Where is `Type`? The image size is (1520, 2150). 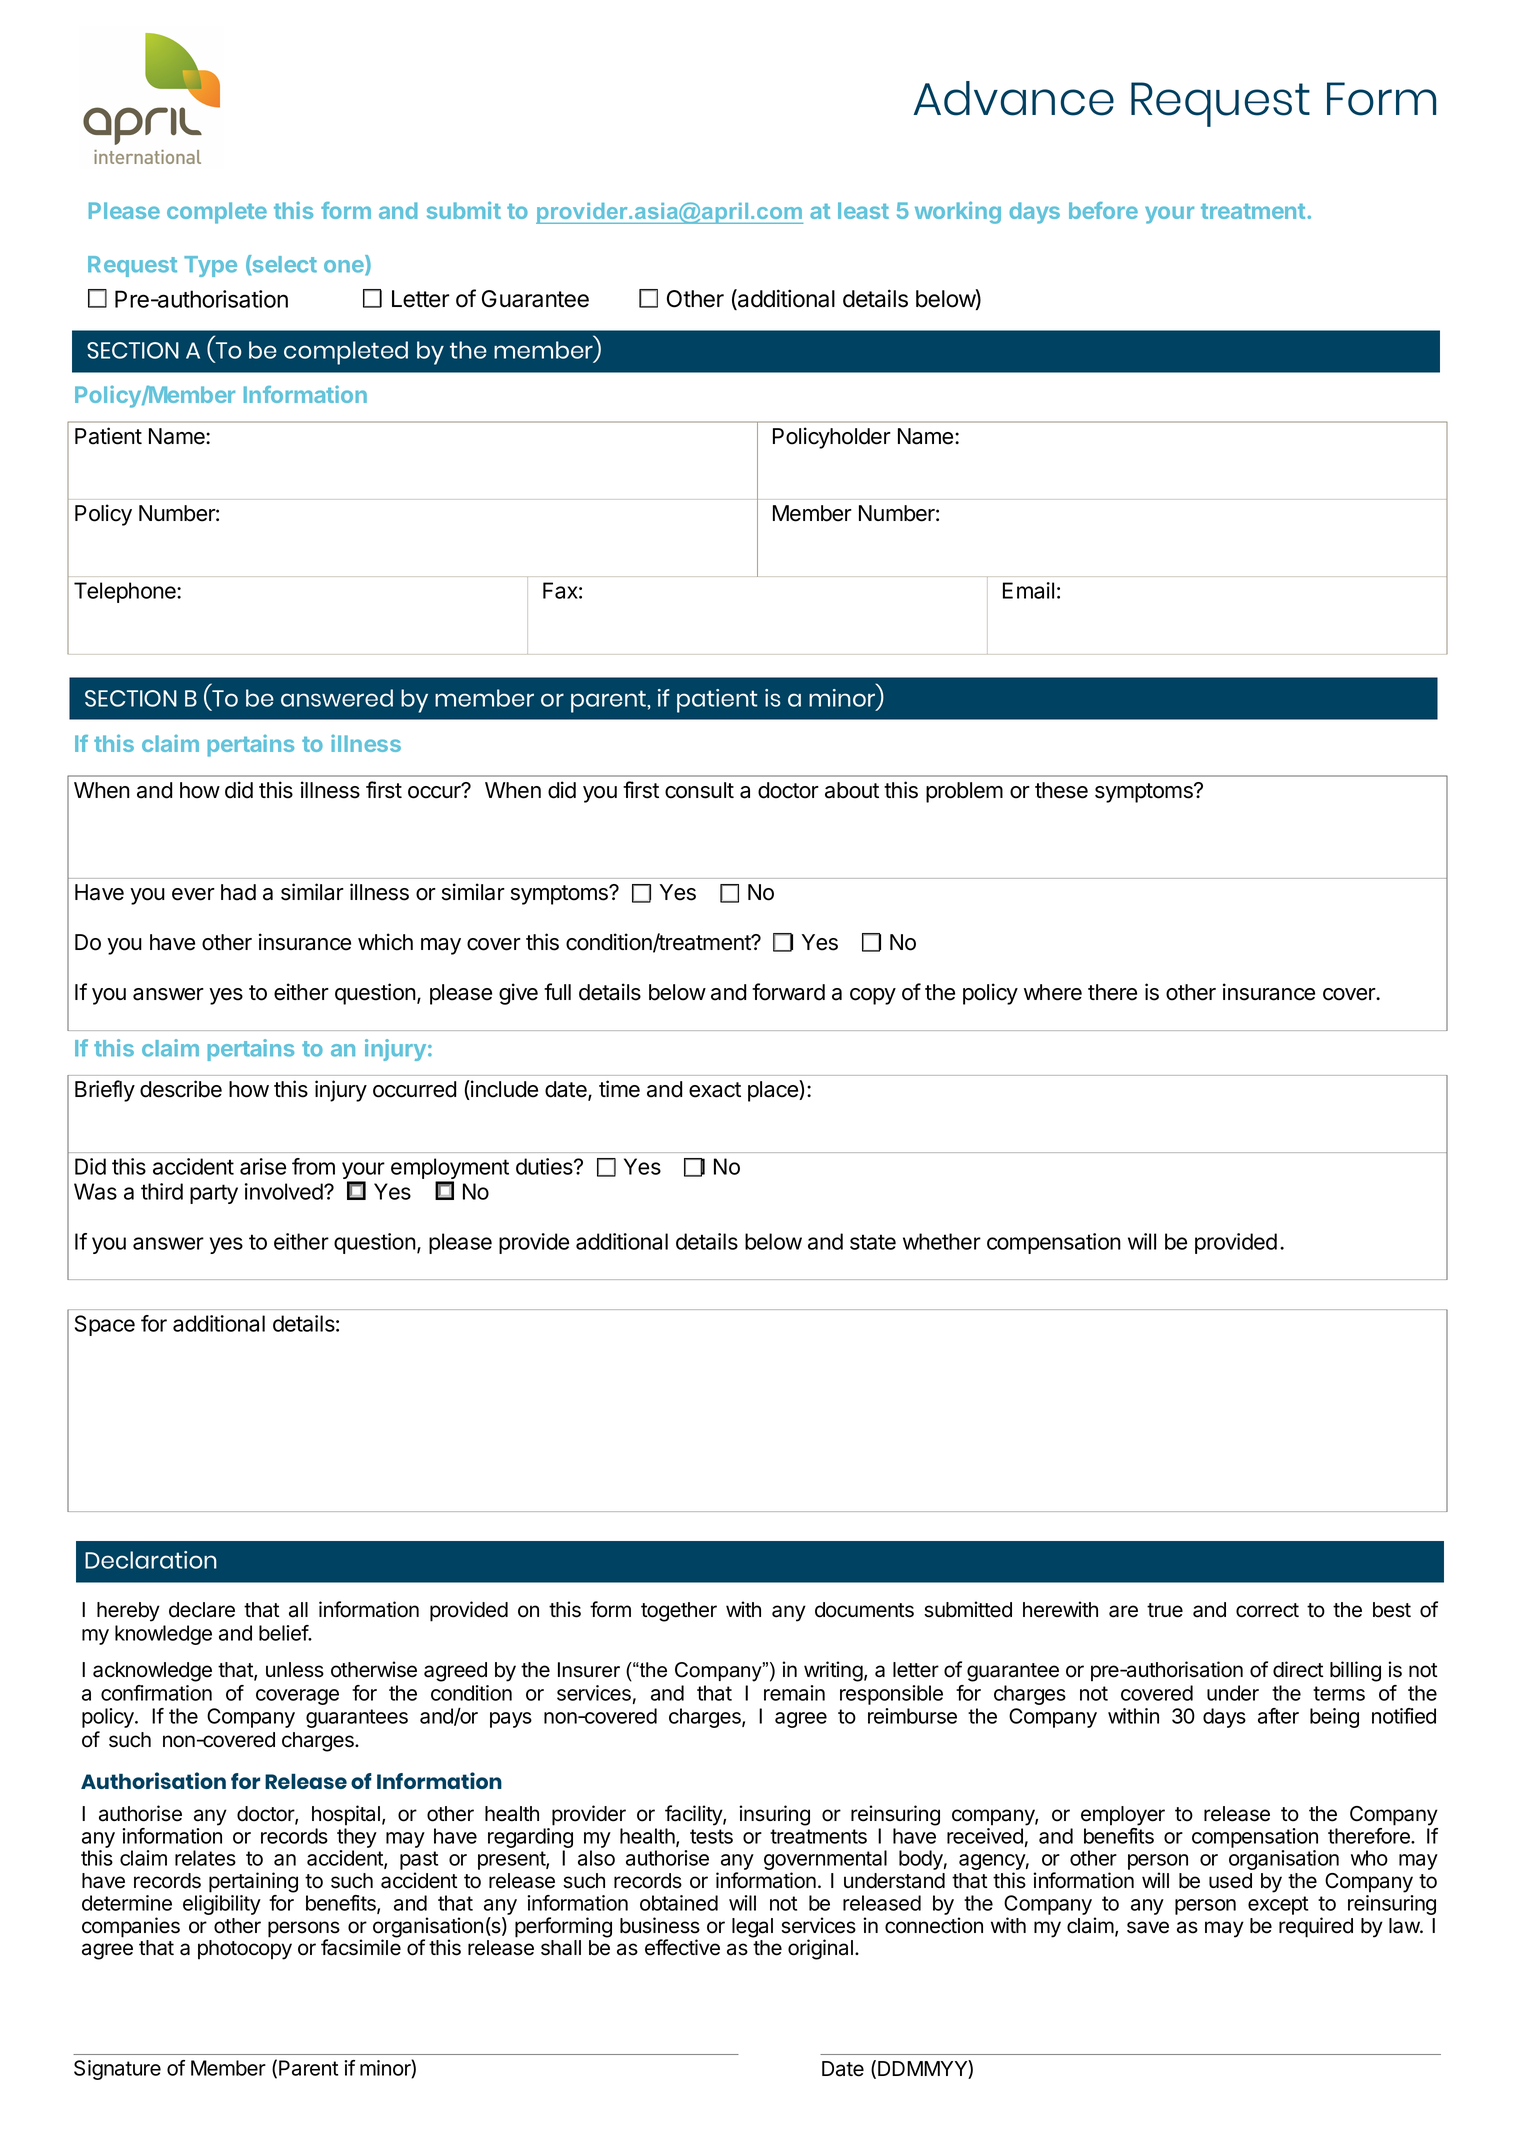 Type is located at coordinates (210, 266).
